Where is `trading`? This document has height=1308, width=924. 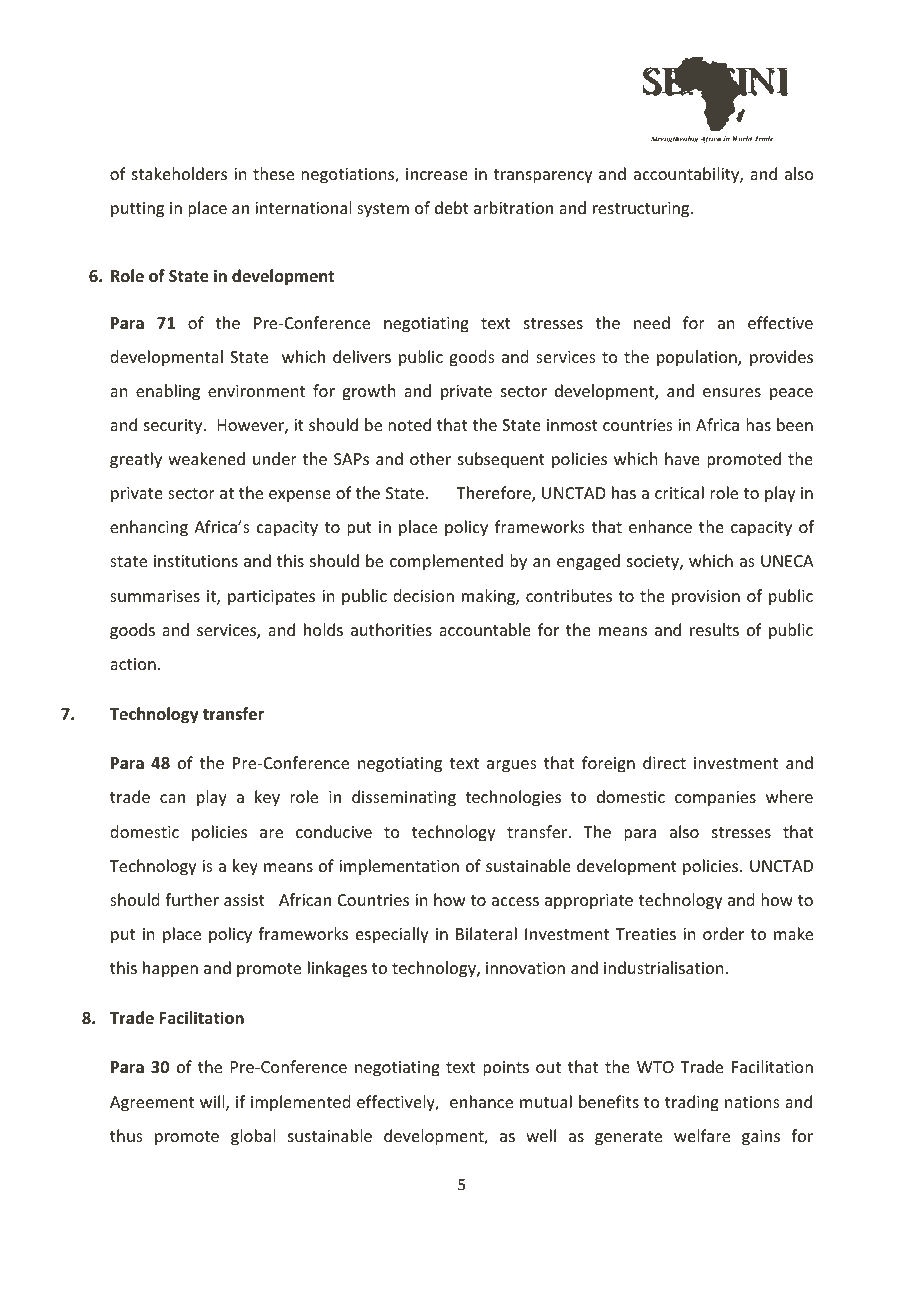
trading is located at coordinates (692, 1103).
